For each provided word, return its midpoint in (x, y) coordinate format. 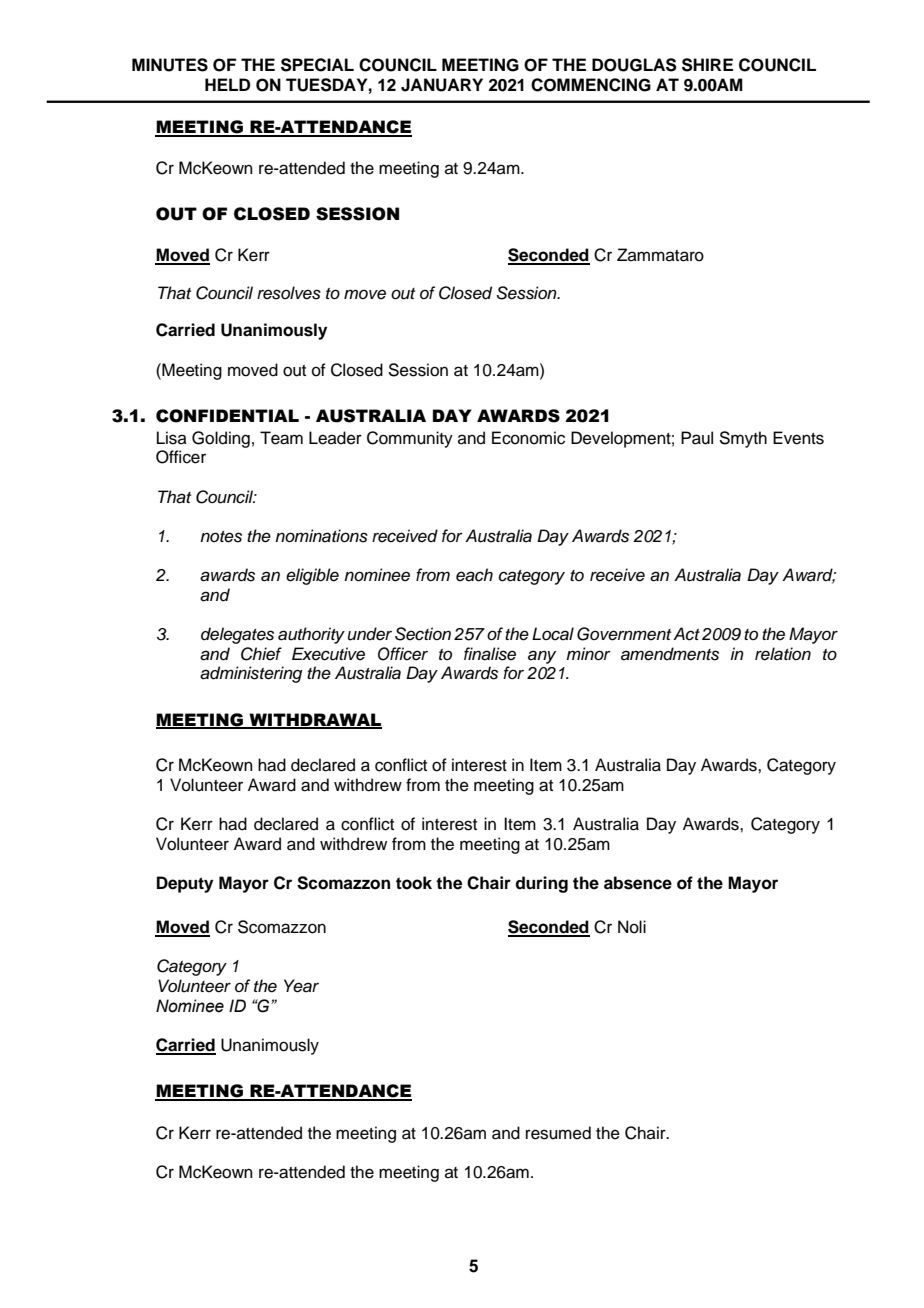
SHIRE (707, 65)
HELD (227, 84)
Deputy (185, 884)
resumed (558, 1133)
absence (638, 883)
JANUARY (442, 85)
